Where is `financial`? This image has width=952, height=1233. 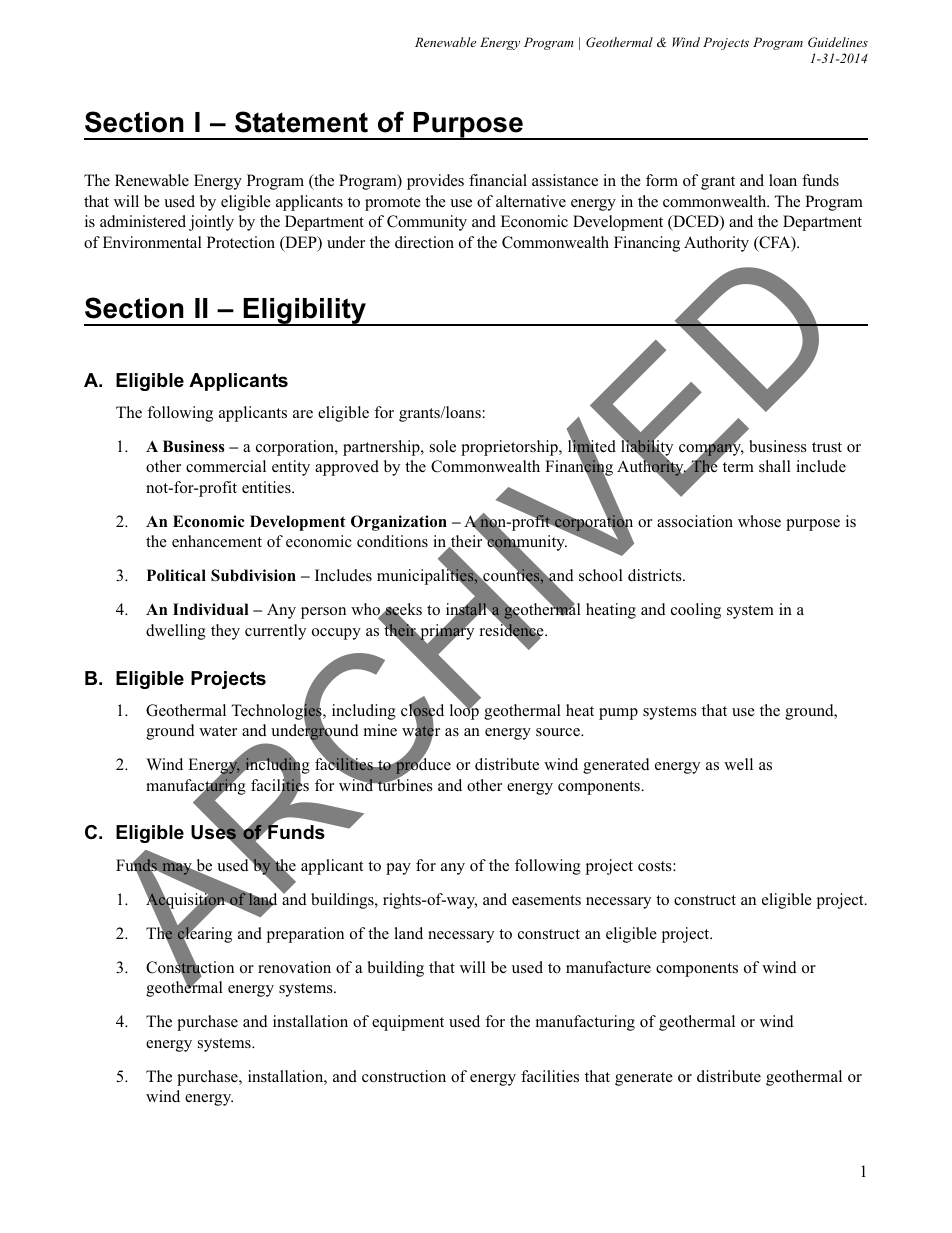
financial is located at coordinates (498, 180).
